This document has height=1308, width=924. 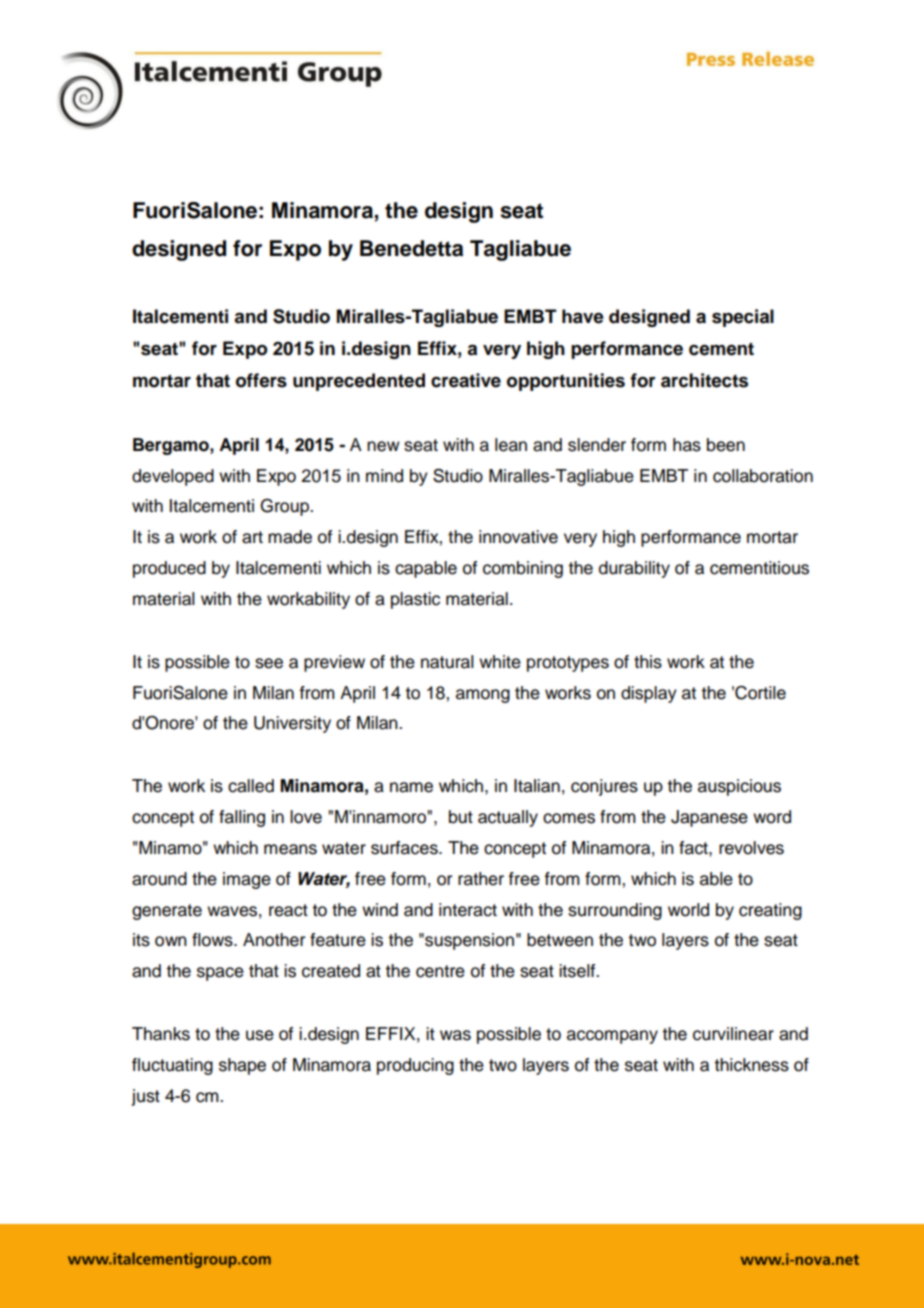 I want to click on flows, so click(x=213, y=940).
